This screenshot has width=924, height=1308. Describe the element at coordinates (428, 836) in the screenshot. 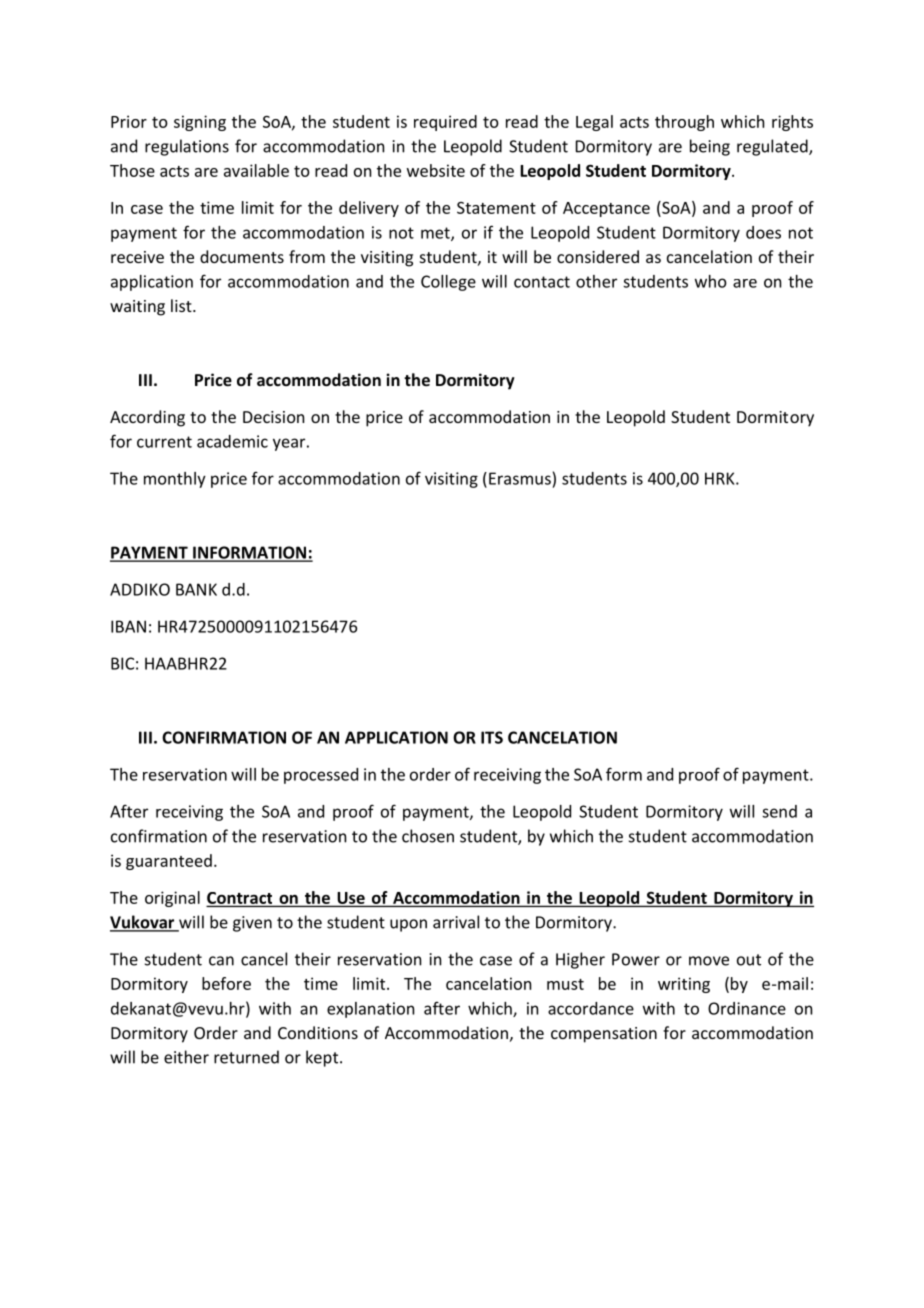

I see `chosen` at that location.
